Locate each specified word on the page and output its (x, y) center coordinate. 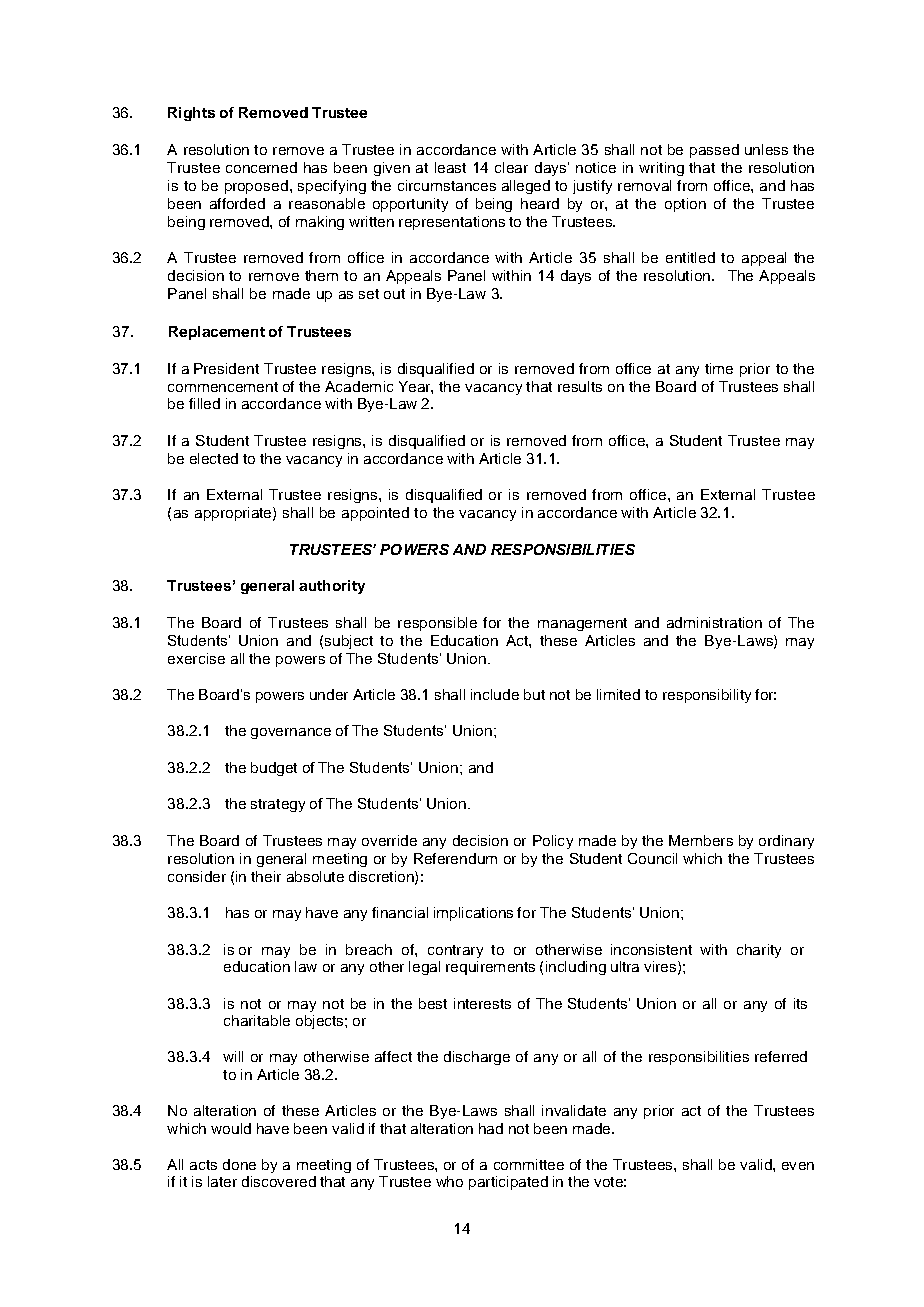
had (491, 1128)
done (239, 1164)
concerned (261, 167)
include (495, 694)
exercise (196, 658)
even (798, 1166)
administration (714, 622)
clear (511, 167)
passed (714, 151)
